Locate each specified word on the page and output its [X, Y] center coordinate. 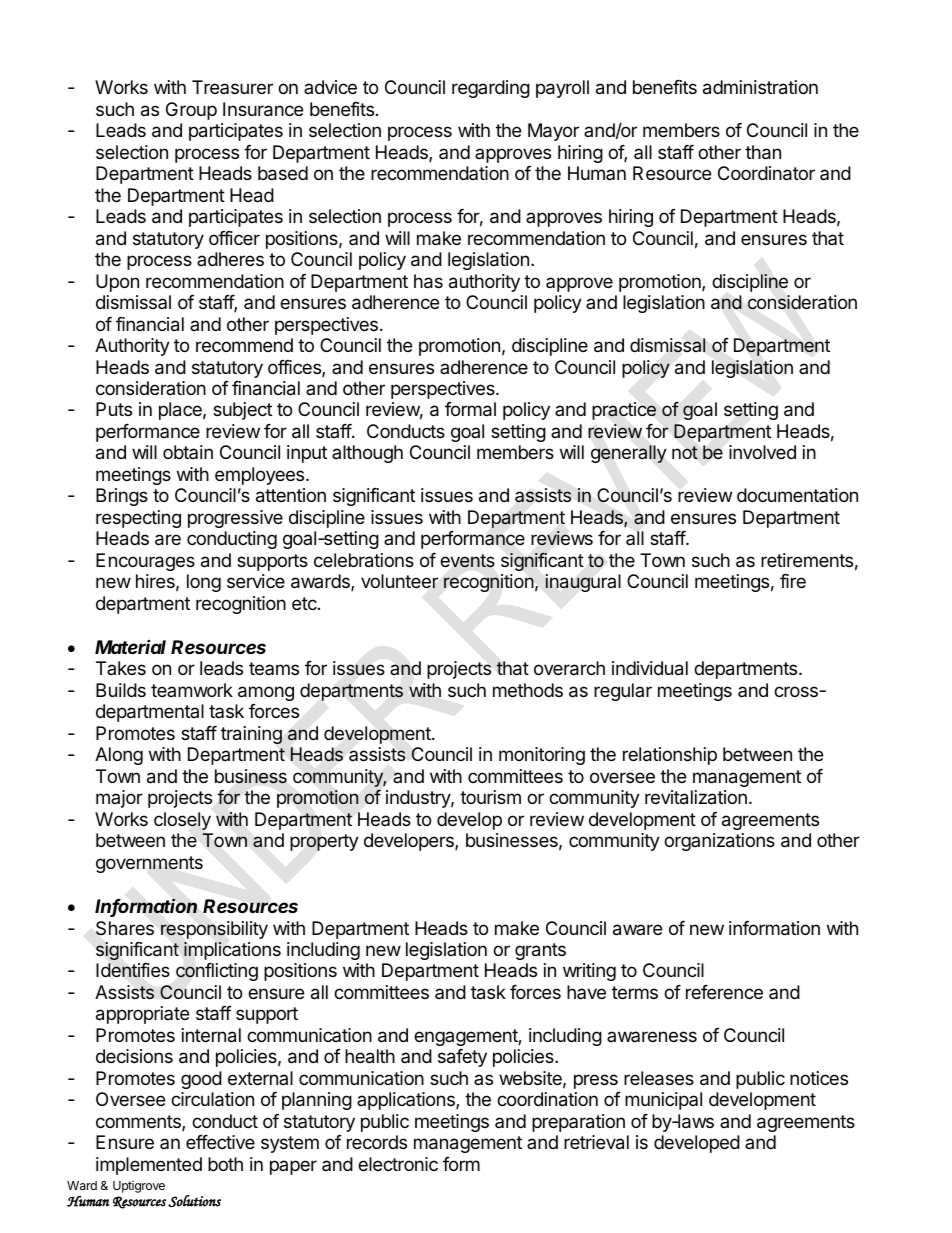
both [225, 1164]
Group [191, 111]
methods [528, 690]
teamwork [192, 690]
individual [650, 668]
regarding [491, 89]
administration [760, 87]
